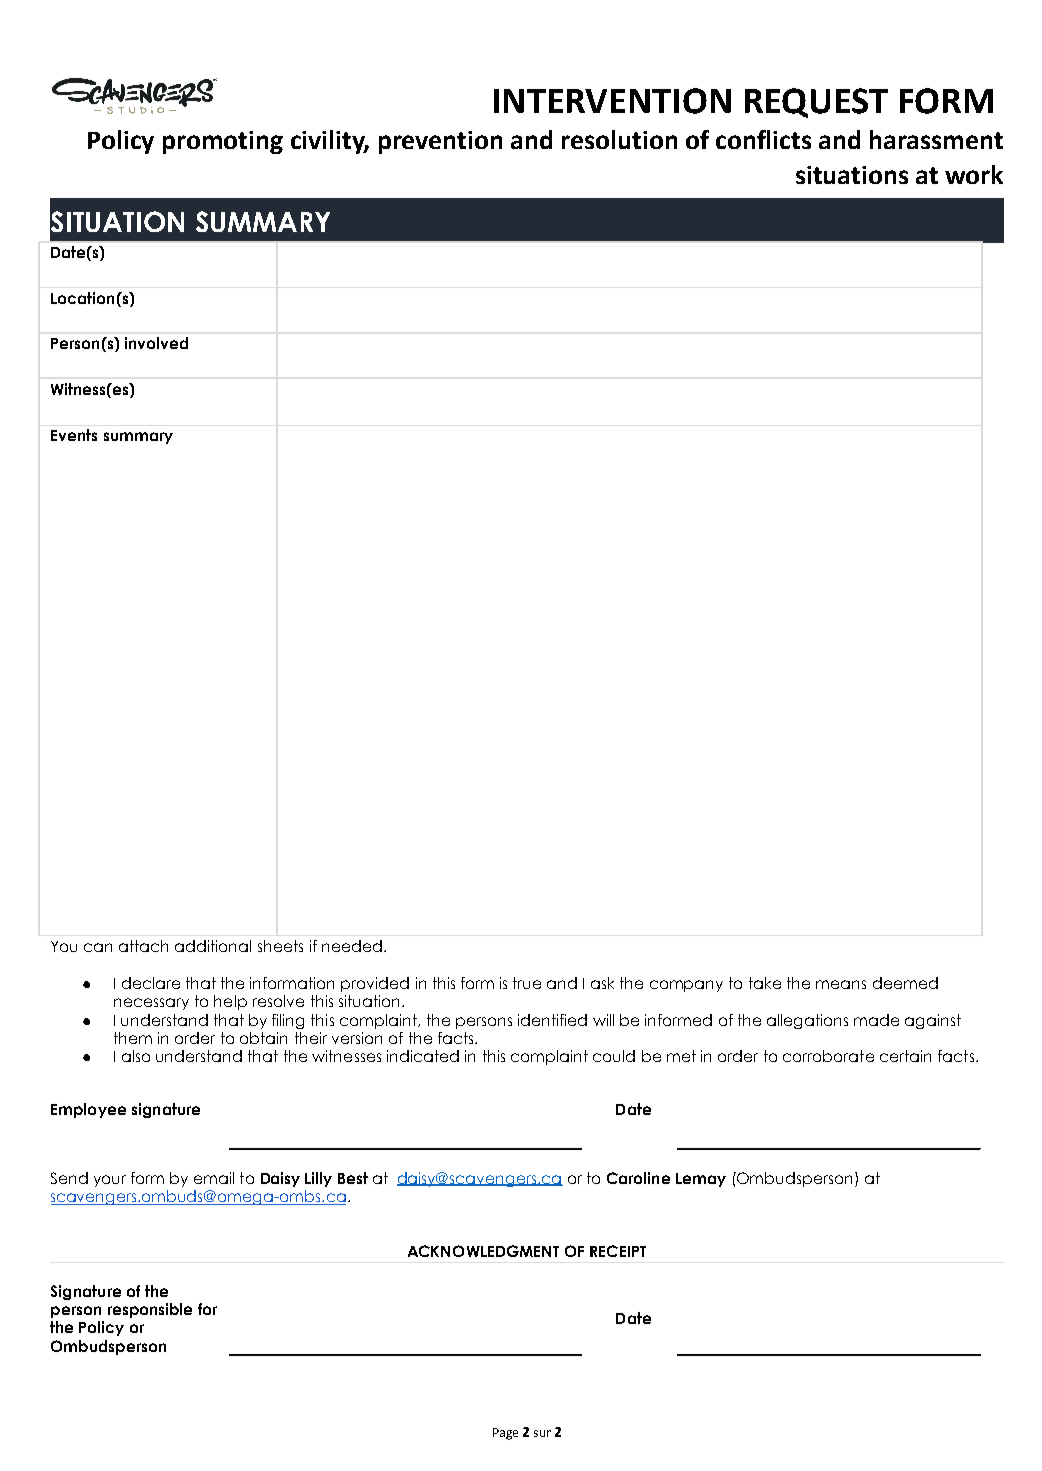  Describe the element at coordinates (440, 142) in the screenshot. I see `prevention` at that location.
